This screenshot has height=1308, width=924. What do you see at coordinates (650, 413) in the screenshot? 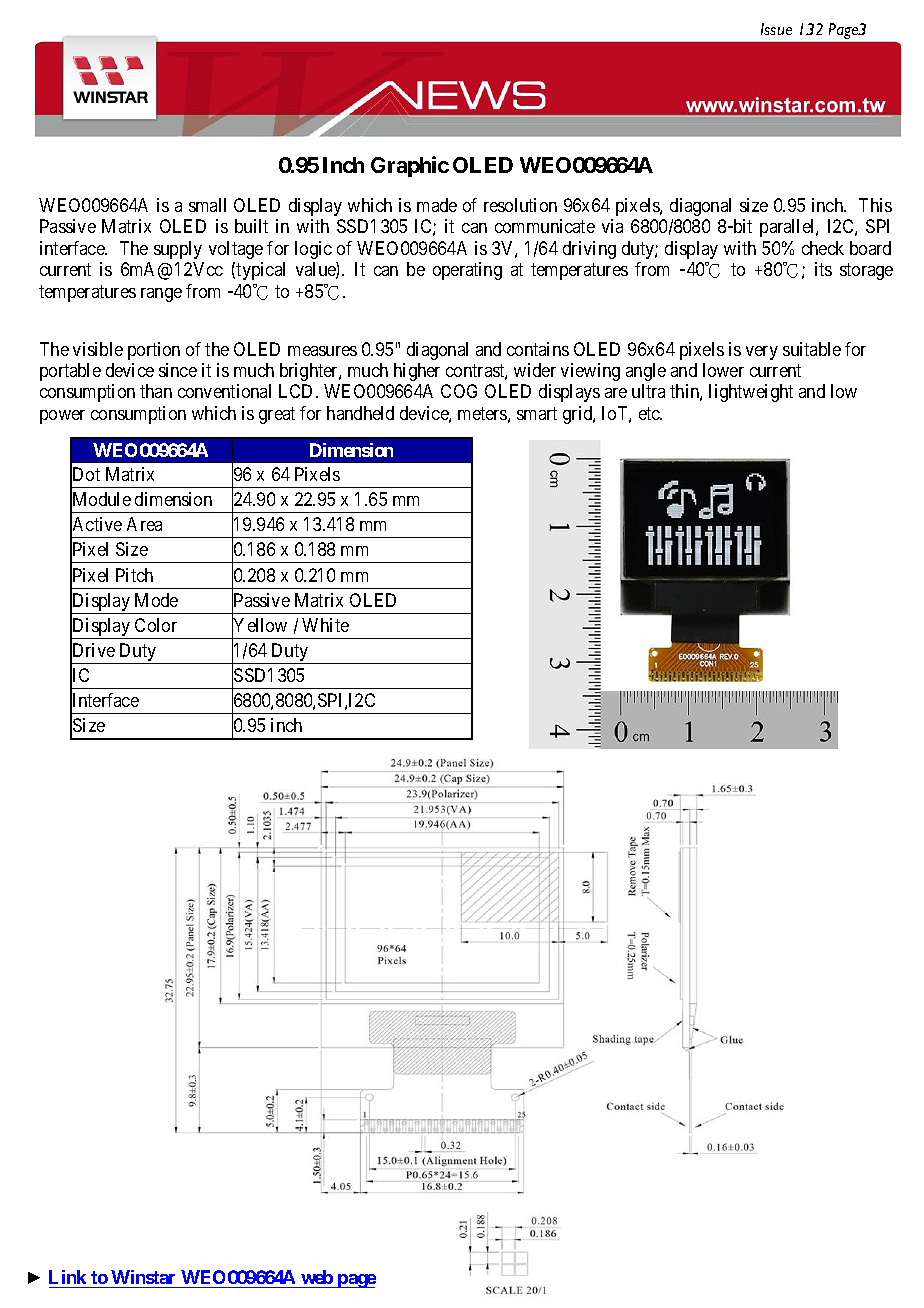
I see `etc` at bounding box center [650, 413].
